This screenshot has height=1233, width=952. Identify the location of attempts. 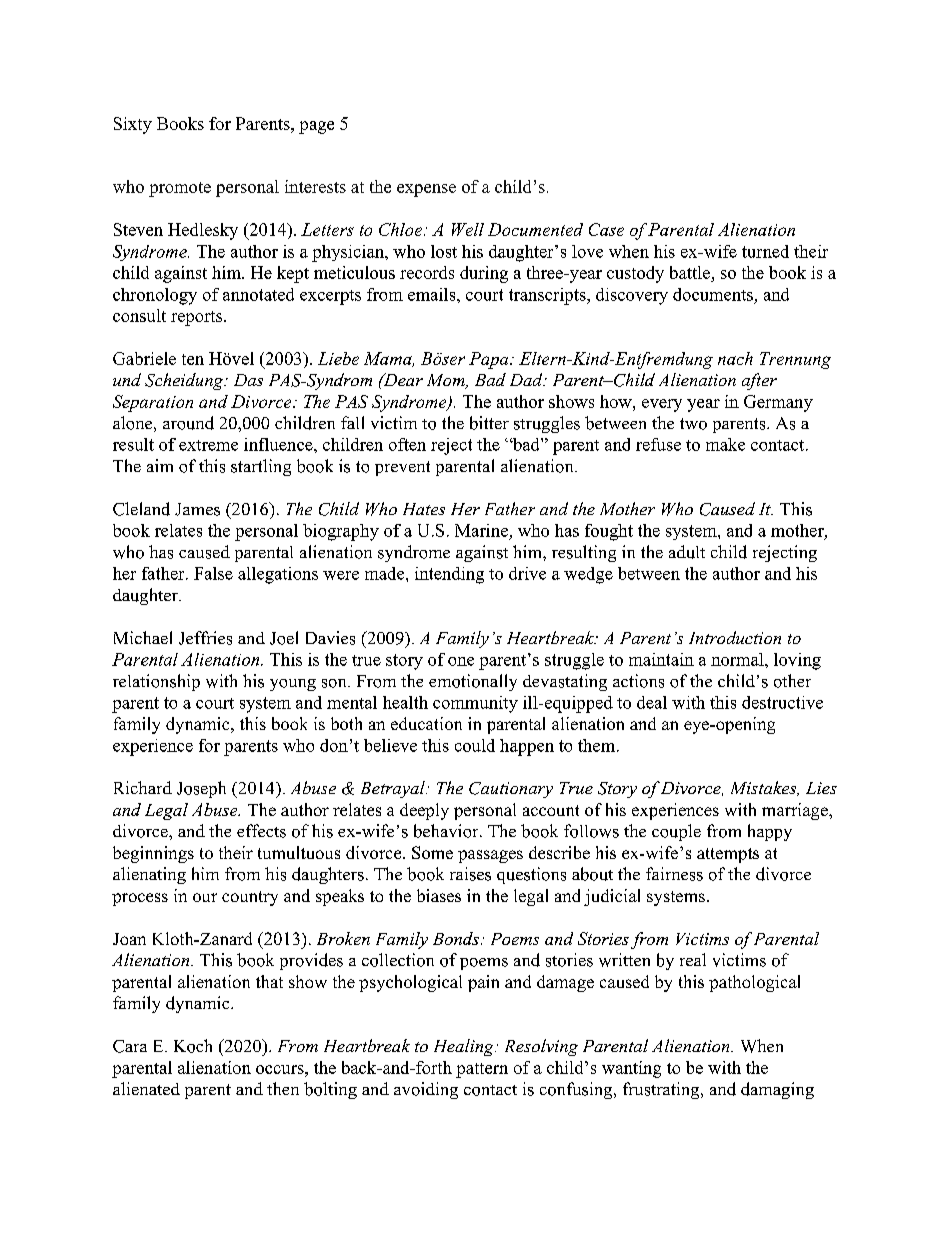
(728, 855).
